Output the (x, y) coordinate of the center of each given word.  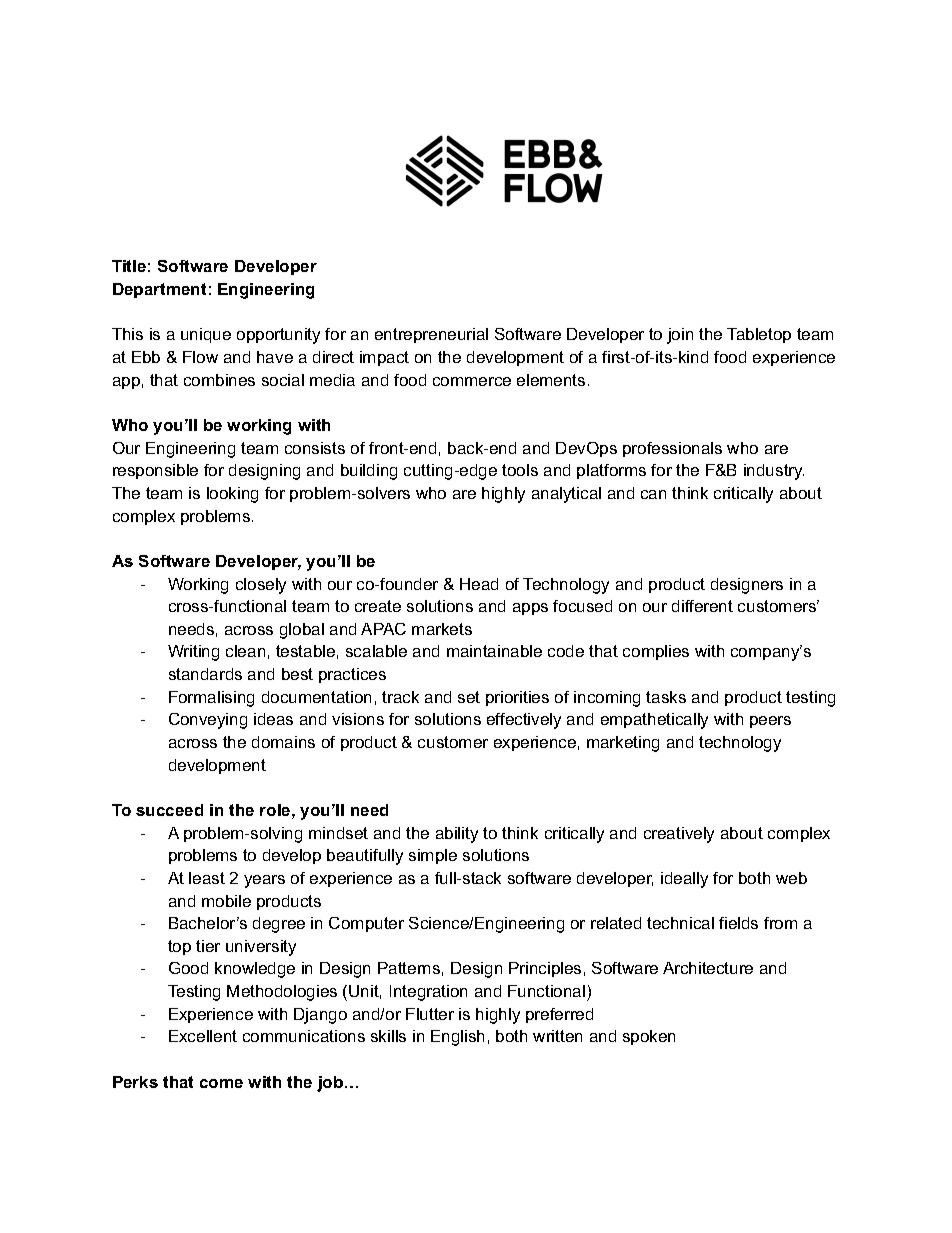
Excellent (203, 1036)
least (207, 878)
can (653, 494)
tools (520, 470)
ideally (684, 880)
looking (232, 495)
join (680, 336)
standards (205, 674)
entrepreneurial (431, 335)
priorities (517, 698)
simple (433, 856)
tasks (666, 697)
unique (206, 335)
